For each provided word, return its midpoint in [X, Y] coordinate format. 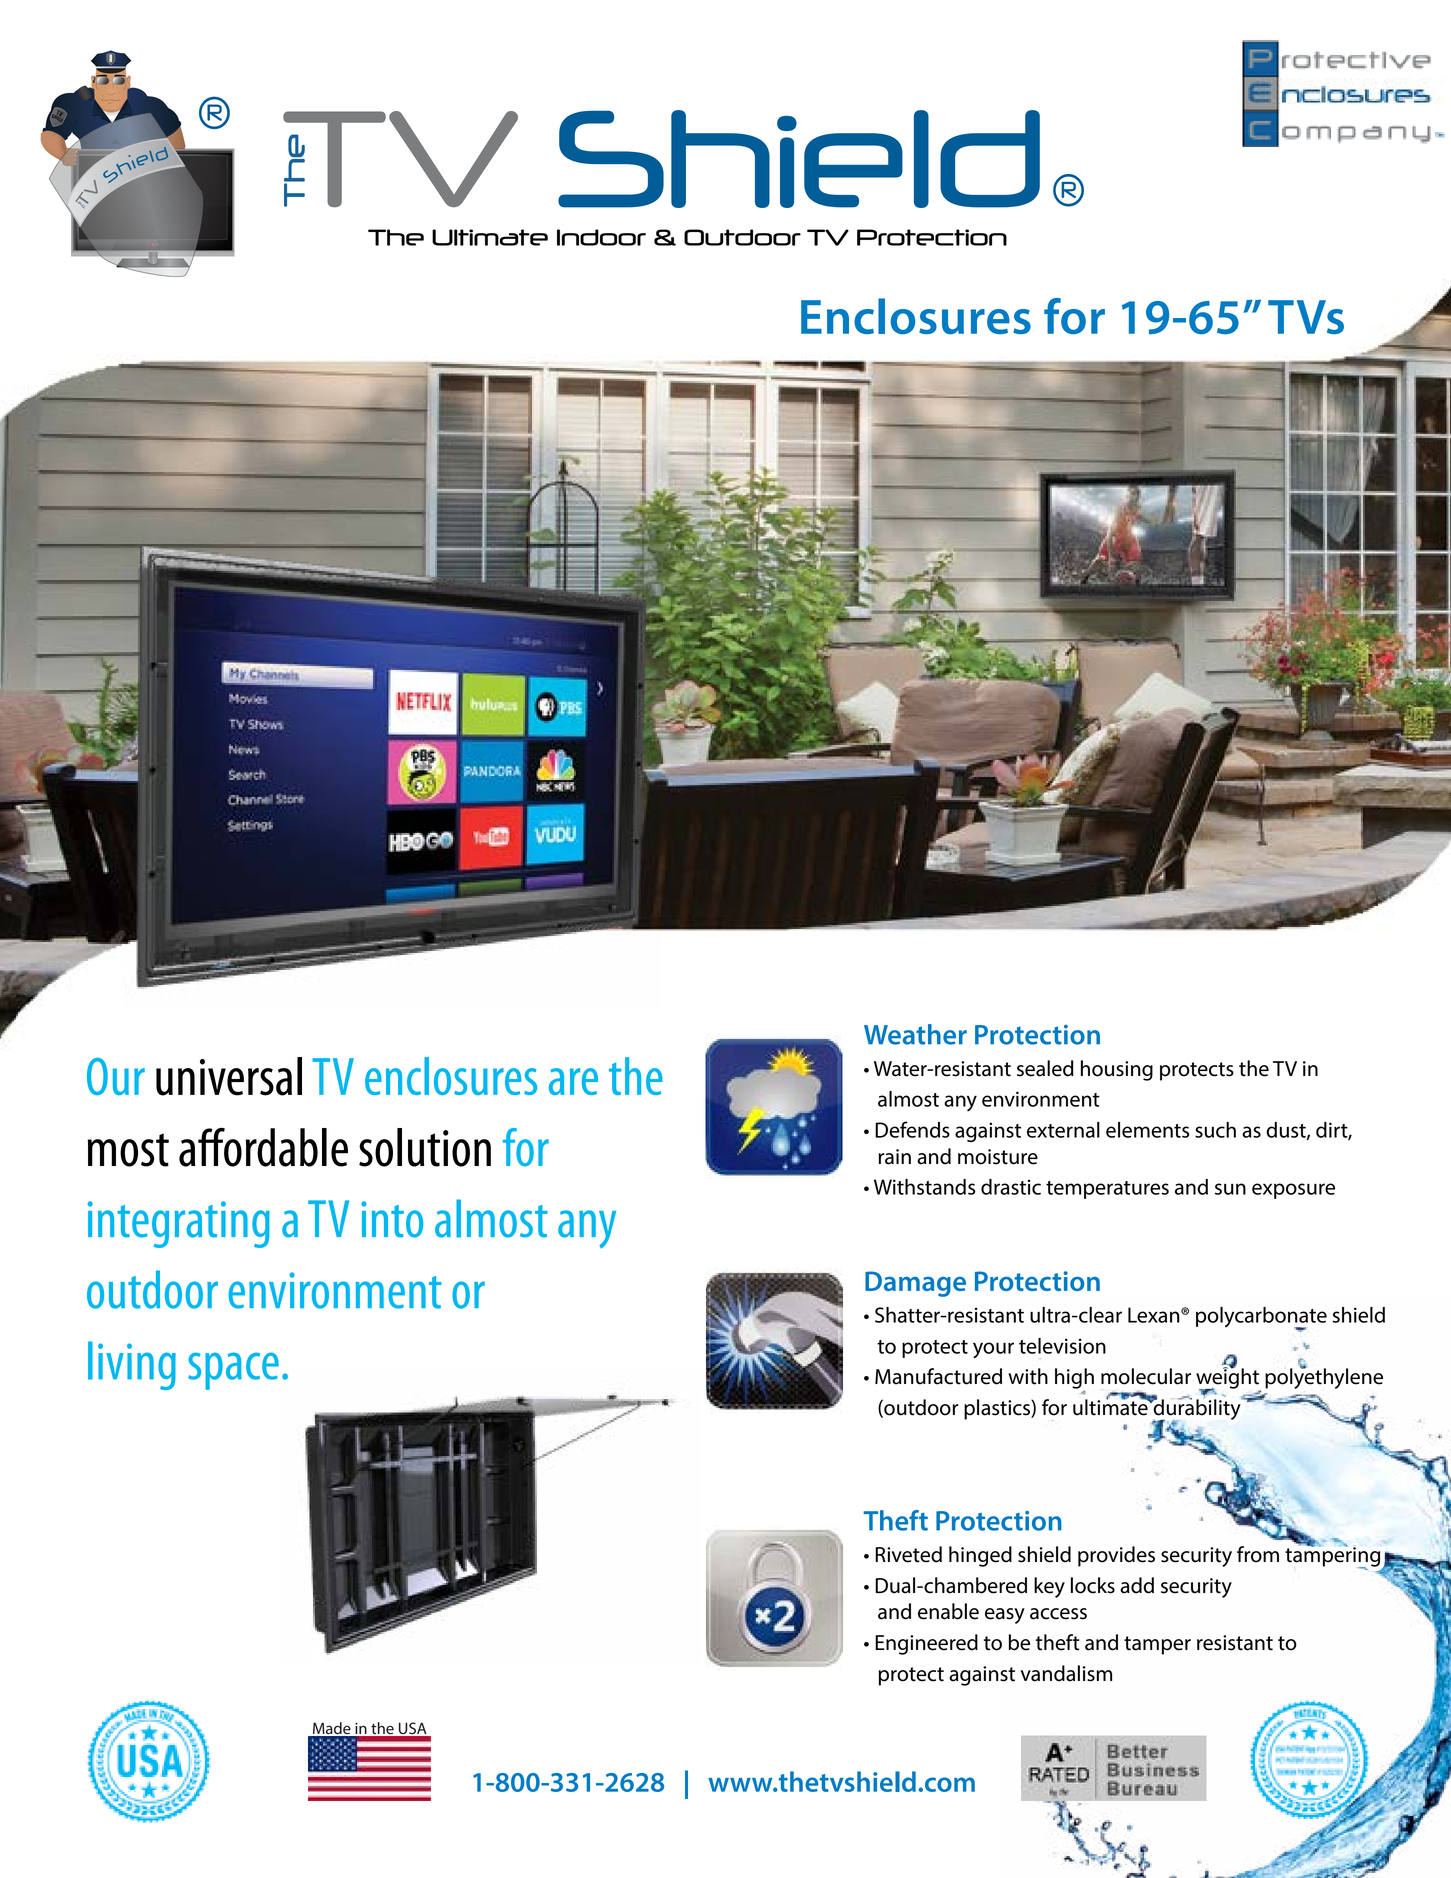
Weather [915, 1034]
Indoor [601, 237]
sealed [1045, 1068]
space [233, 1371]
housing [1117, 1070]
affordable [263, 1147]
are [573, 1081]
